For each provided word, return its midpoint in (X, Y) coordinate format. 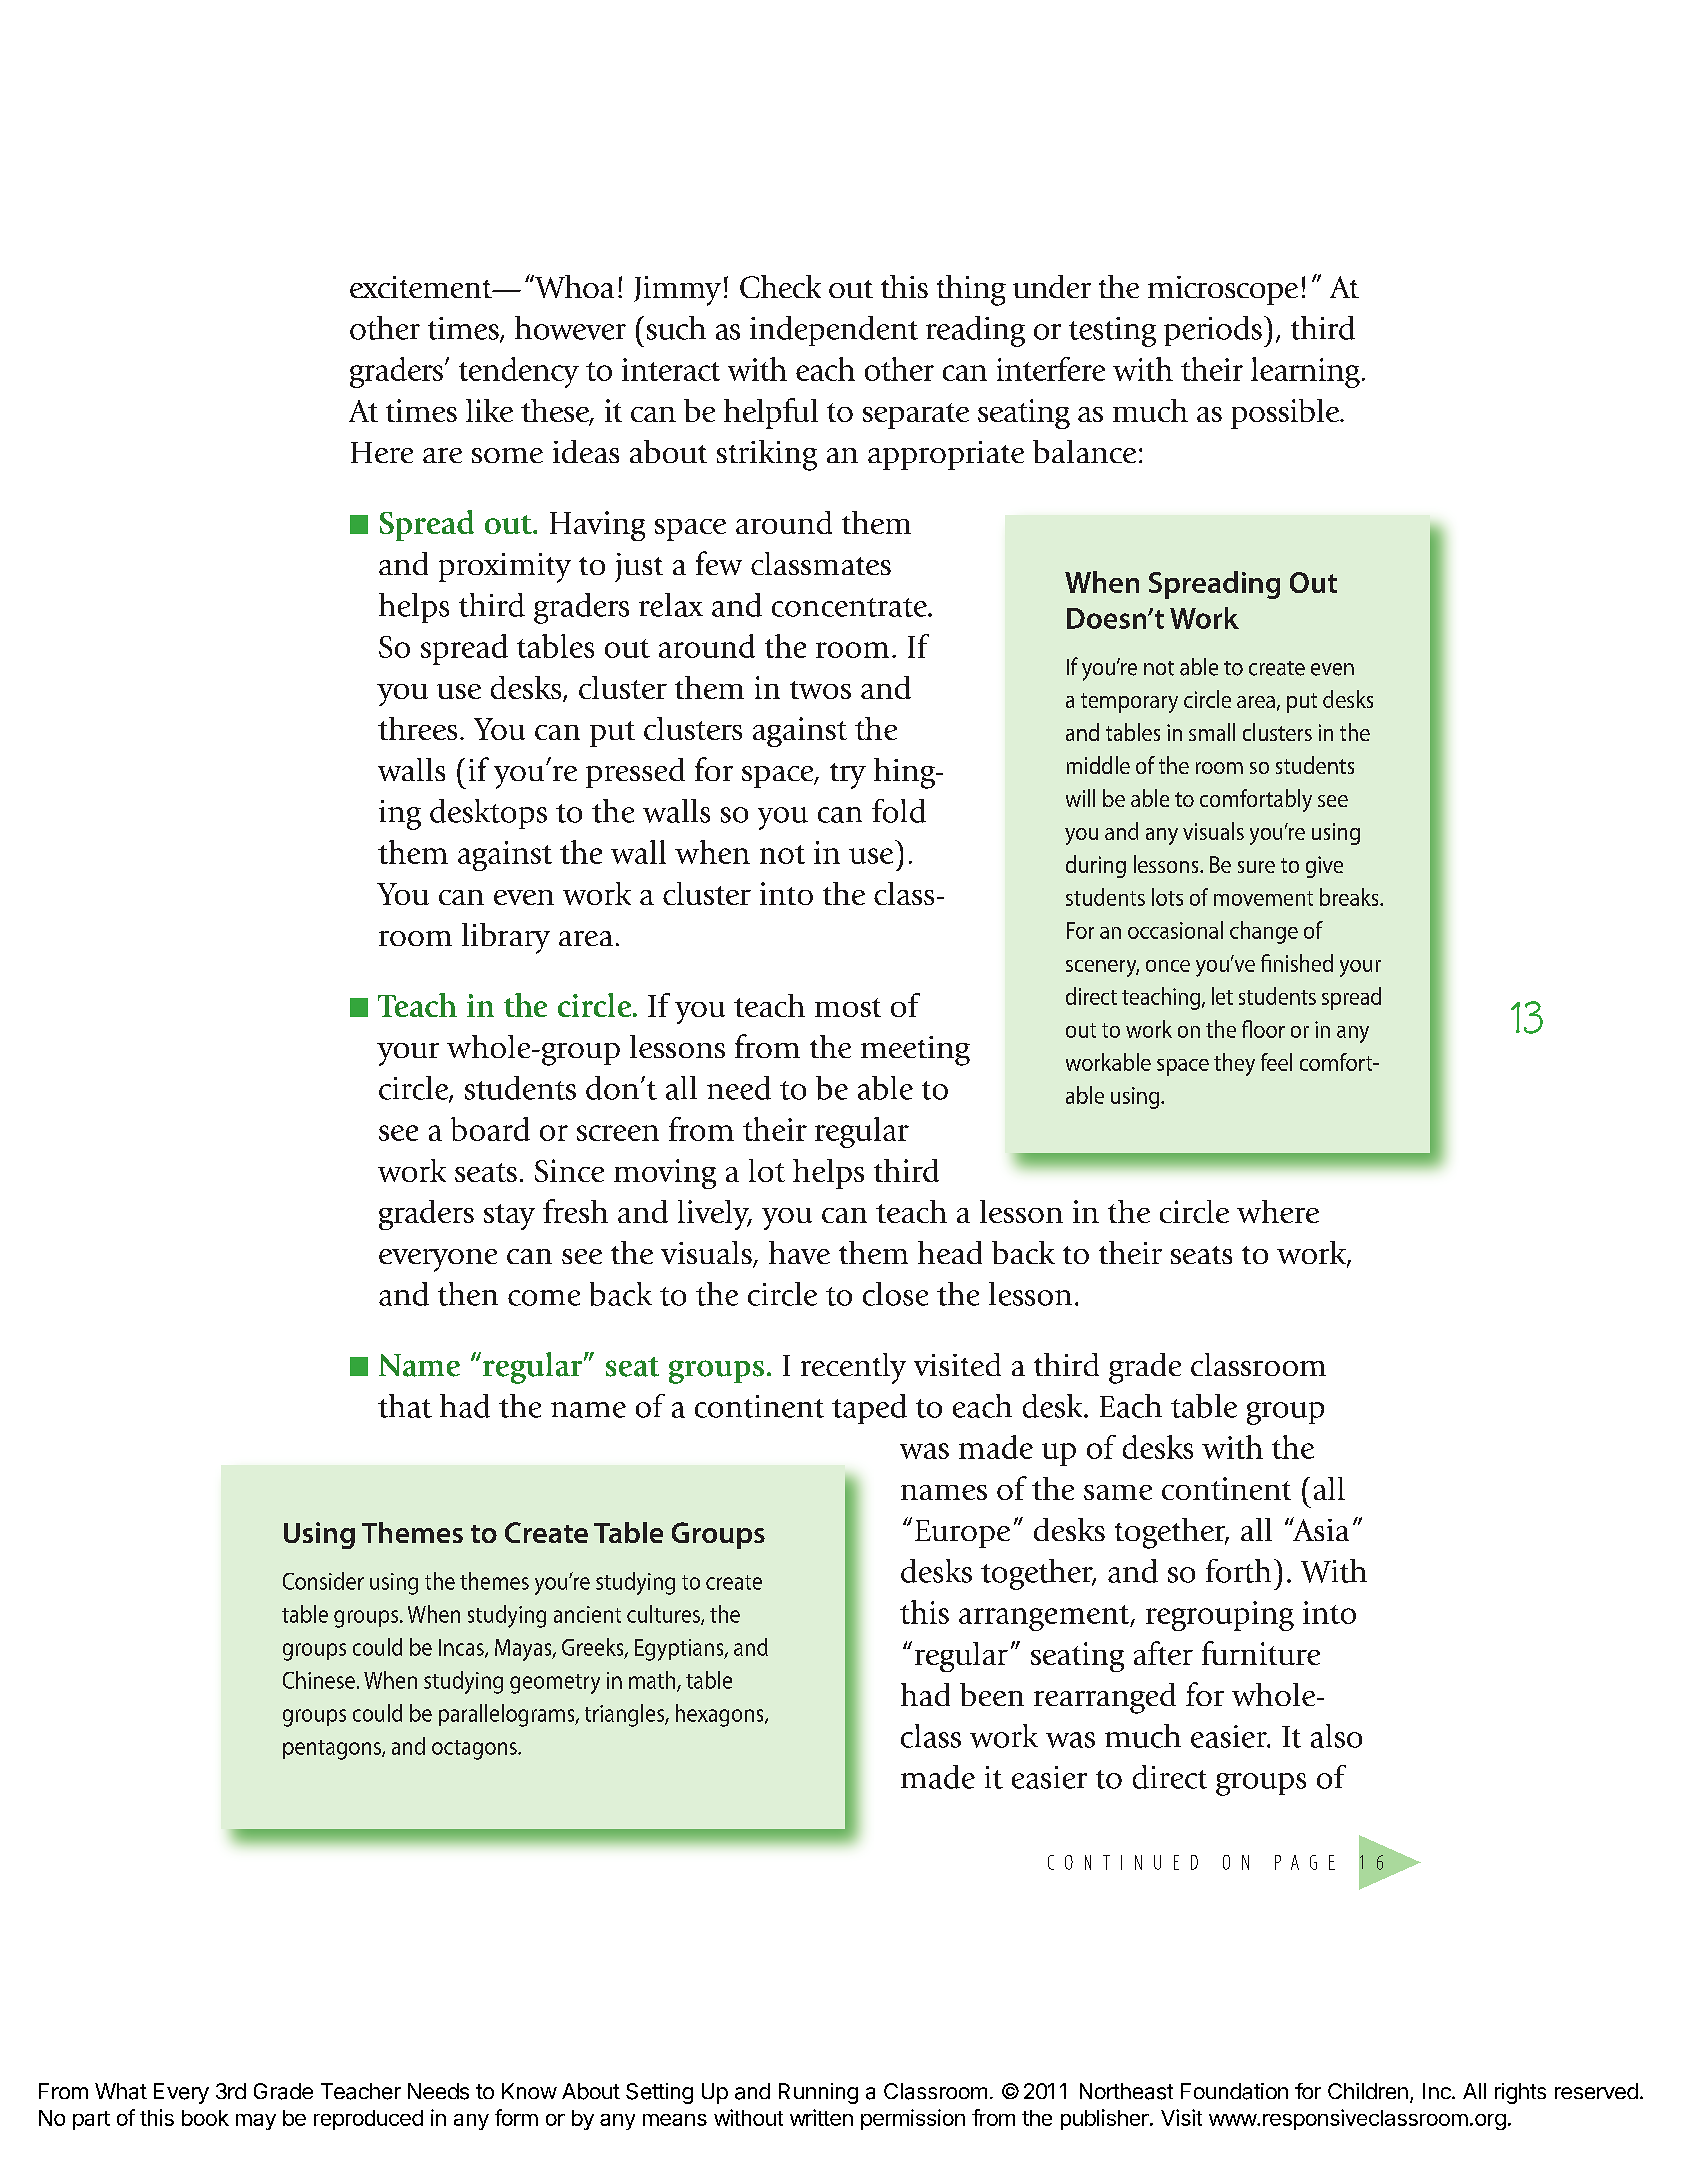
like (489, 410)
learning (1305, 372)
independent (834, 331)
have (799, 1252)
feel (1276, 1062)
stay (509, 1217)
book (205, 2118)
